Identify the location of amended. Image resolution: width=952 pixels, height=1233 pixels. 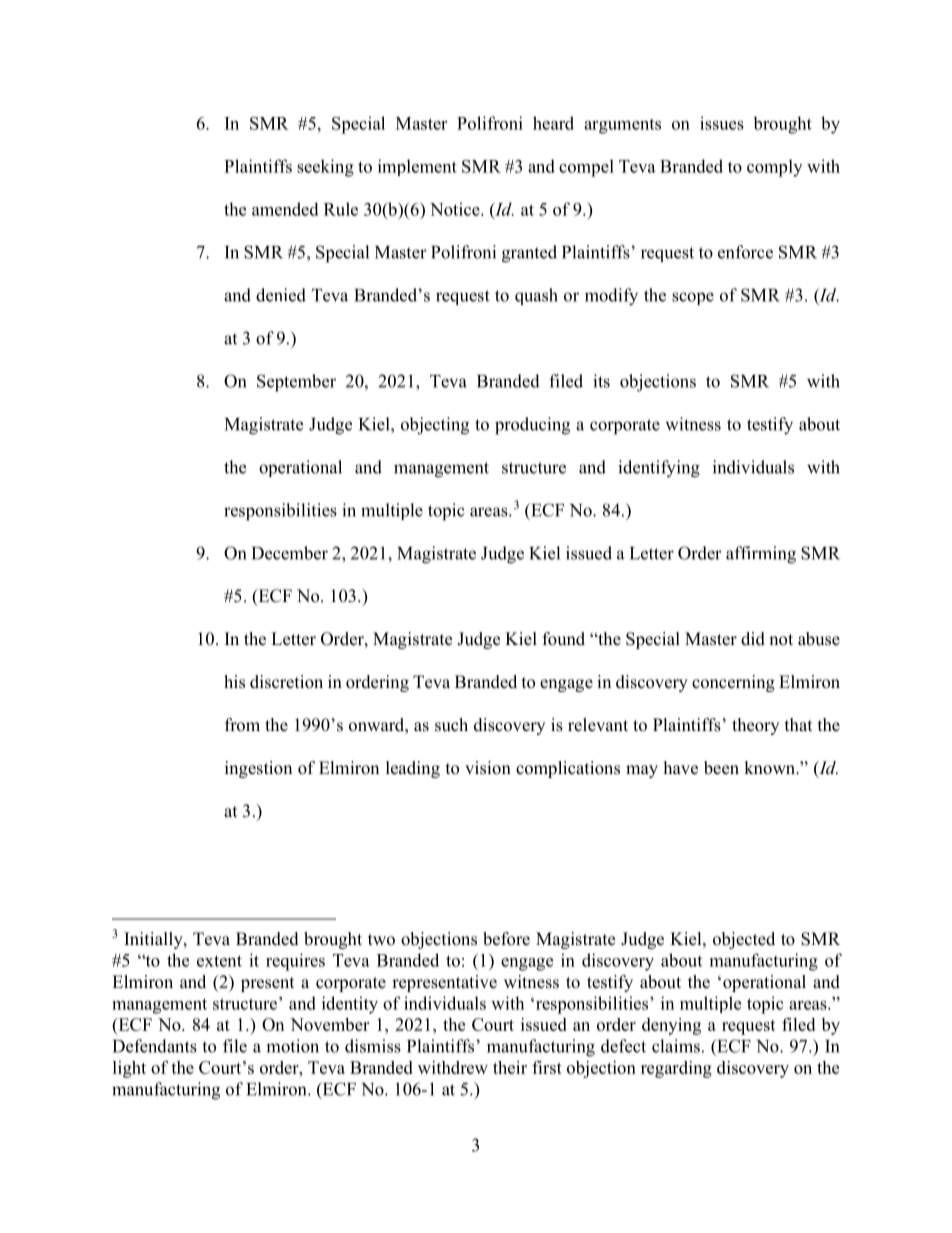
(285, 209).
